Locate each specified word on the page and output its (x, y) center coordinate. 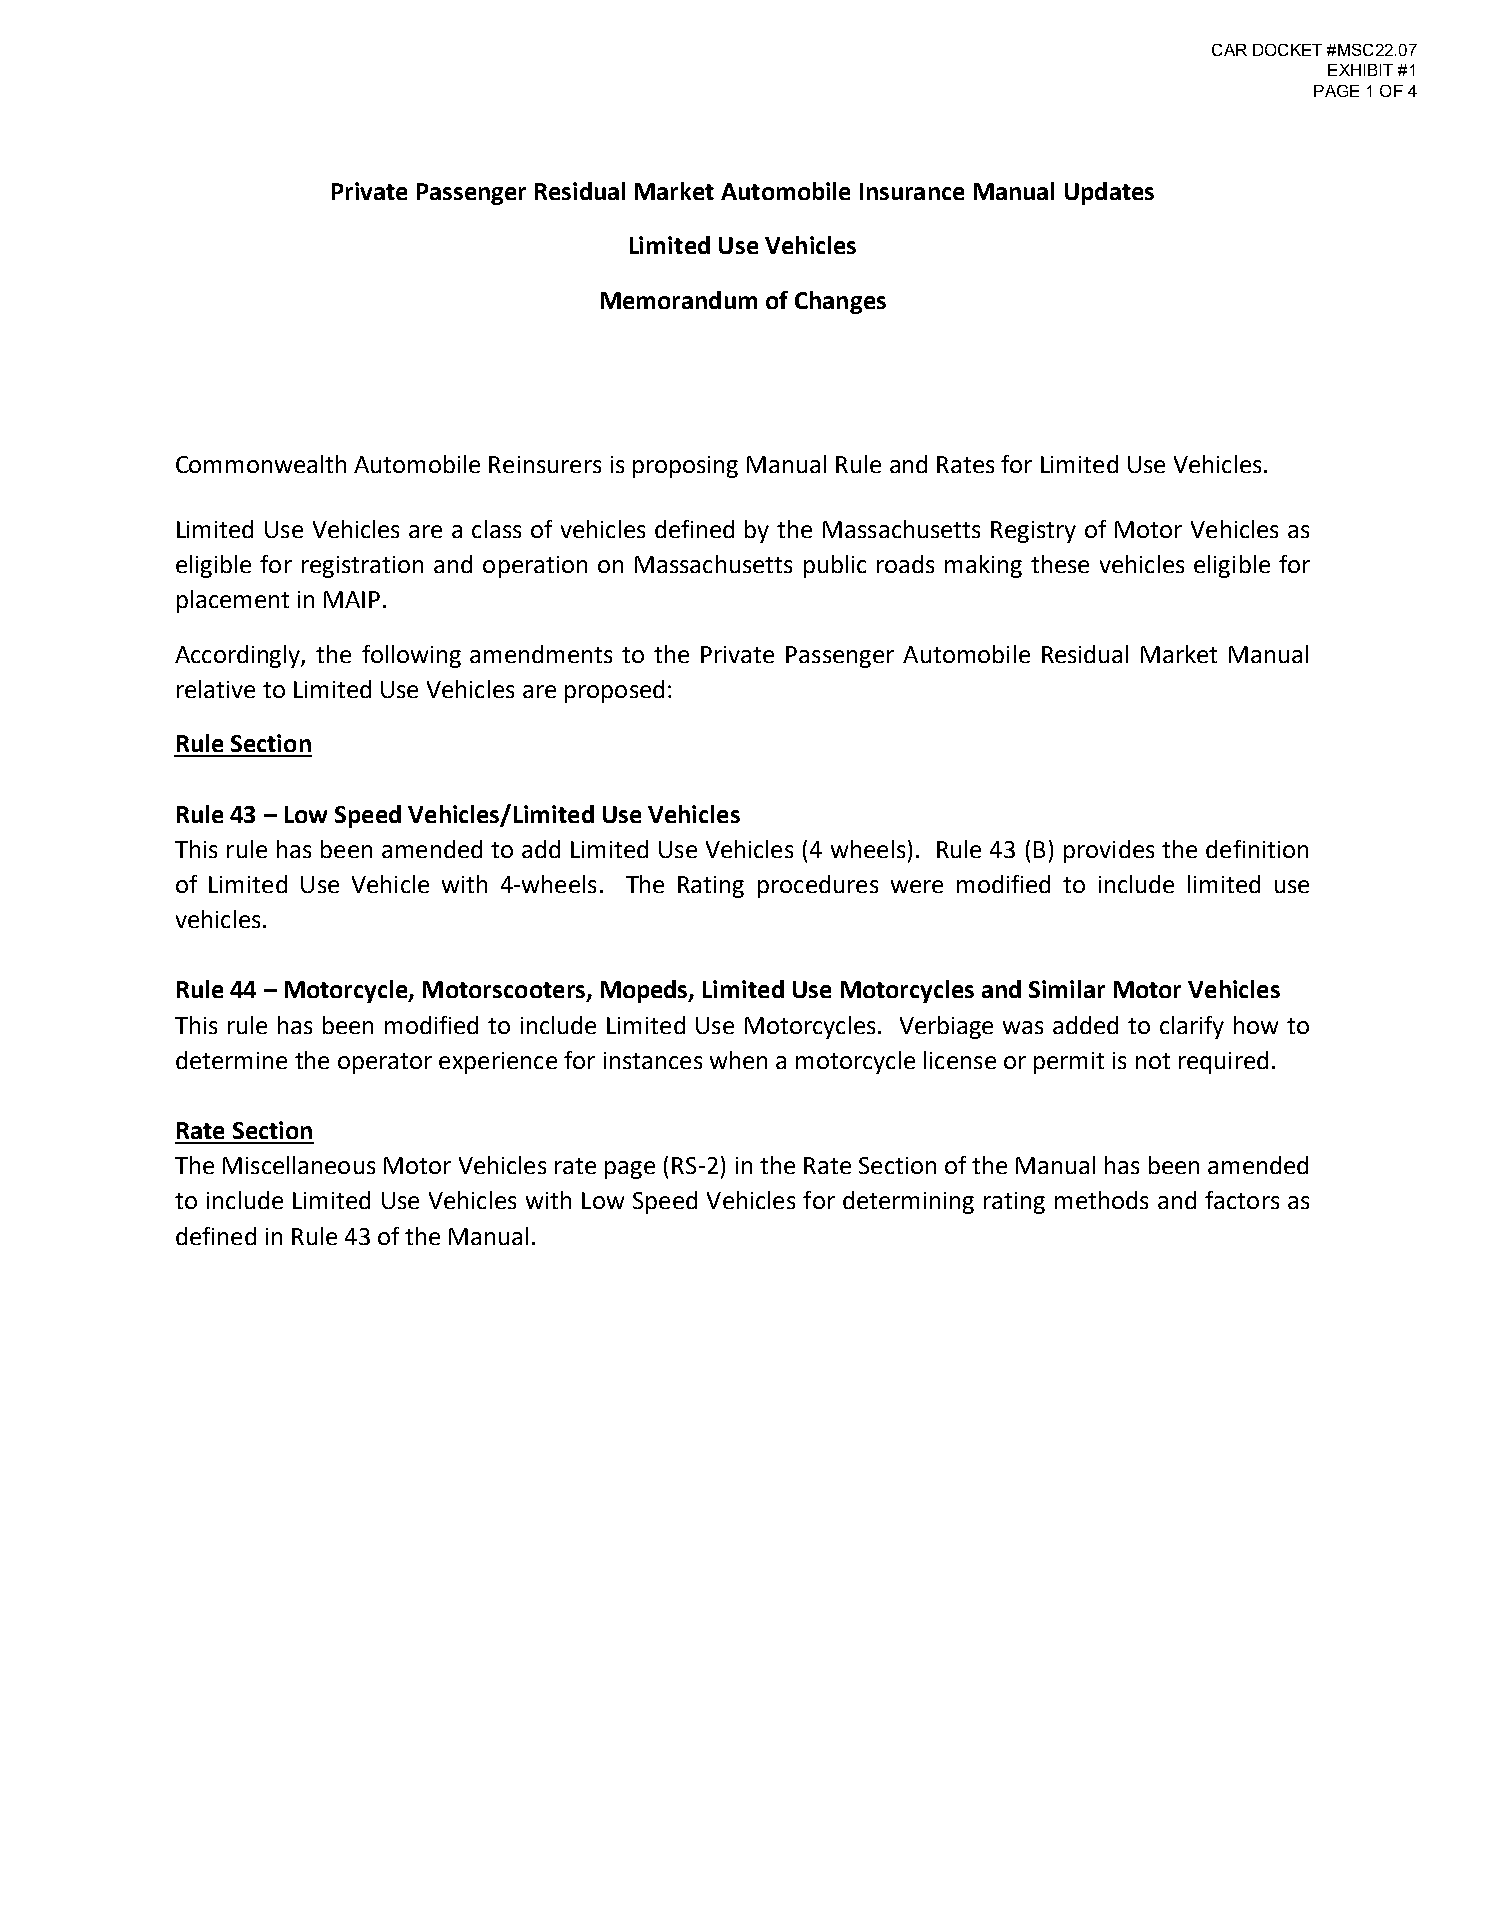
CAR (1229, 50)
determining (908, 1202)
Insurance (912, 191)
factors (1242, 1200)
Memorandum (679, 300)
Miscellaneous (299, 1165)
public (835, 566)
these (1060, 564)
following (411, 656)
